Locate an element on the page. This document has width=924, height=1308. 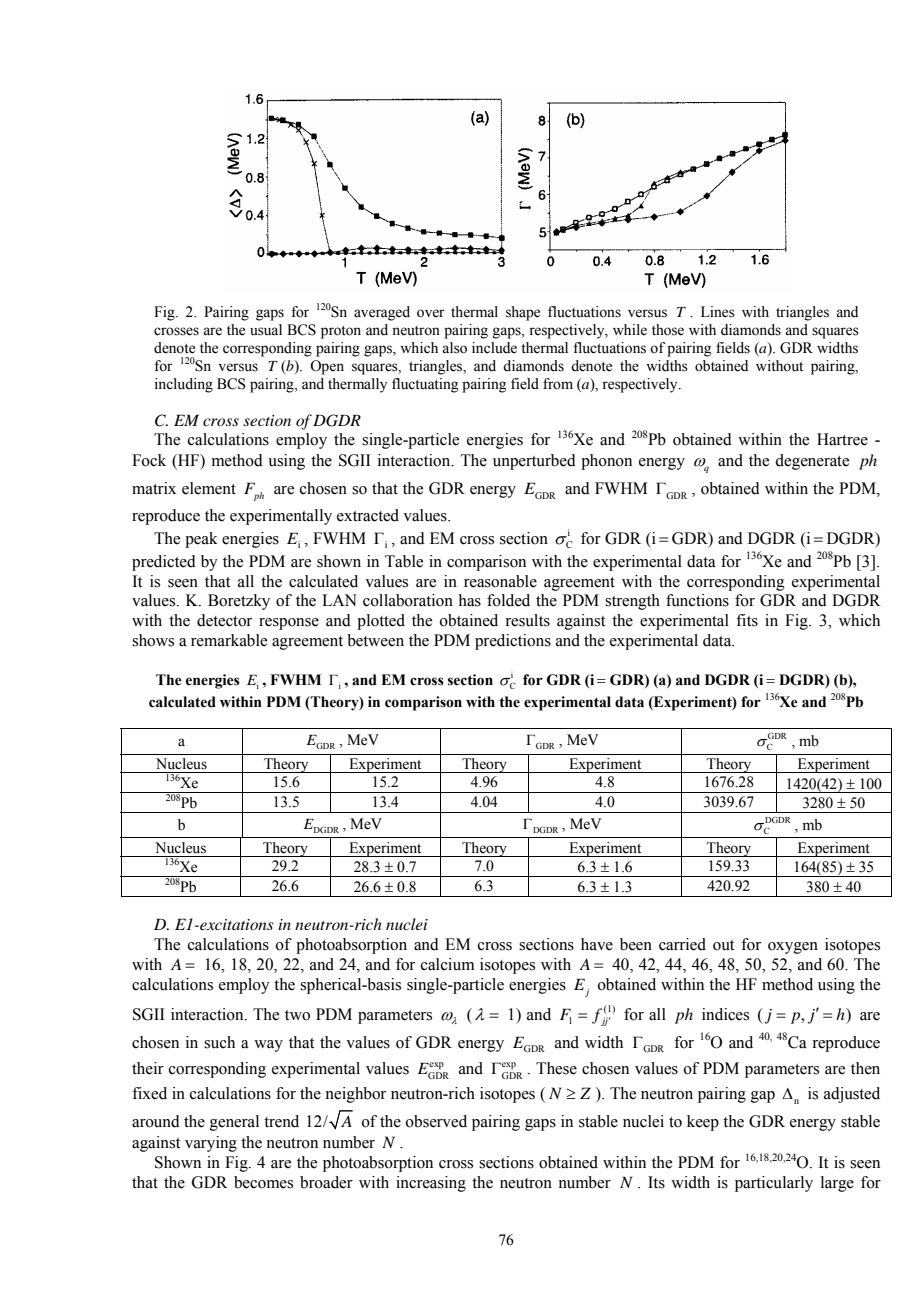
include is located at coordinates (494, 348).
